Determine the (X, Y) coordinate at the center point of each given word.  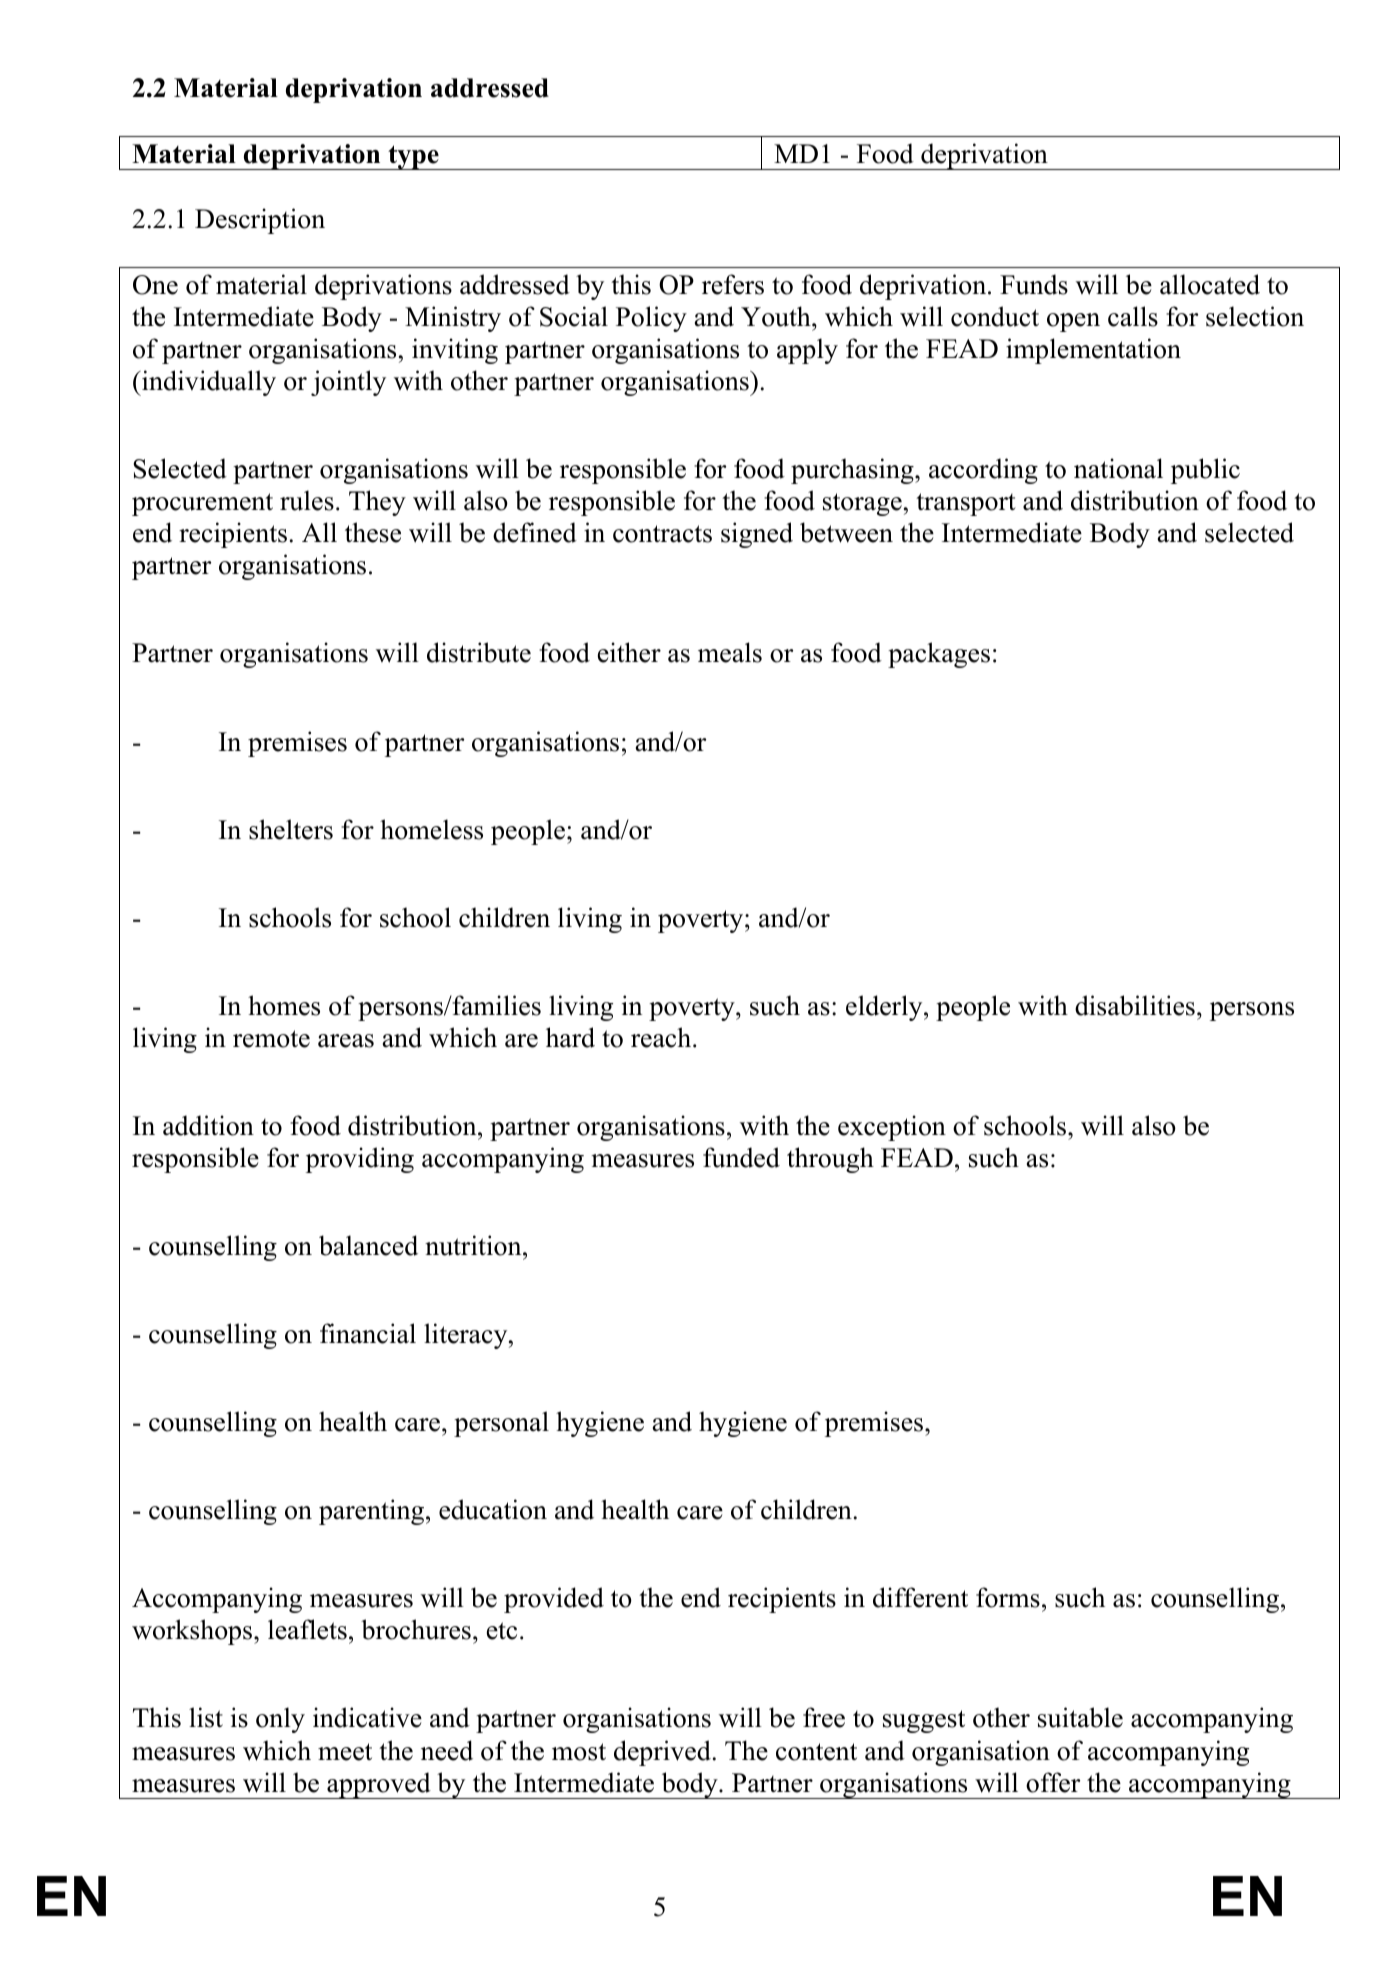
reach (662, 1037)
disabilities (1135, 1005)
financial (368, 1333)
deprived (662, 1753)
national (1118, 468)
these (373, 532)
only (280, 1720)
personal (501, 1424)
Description (260, 221)
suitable (1080, 1717)
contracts (662, 534)
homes (284, 1005)
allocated (1210, 284)
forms (1008, 1597)
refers (733, 284)
